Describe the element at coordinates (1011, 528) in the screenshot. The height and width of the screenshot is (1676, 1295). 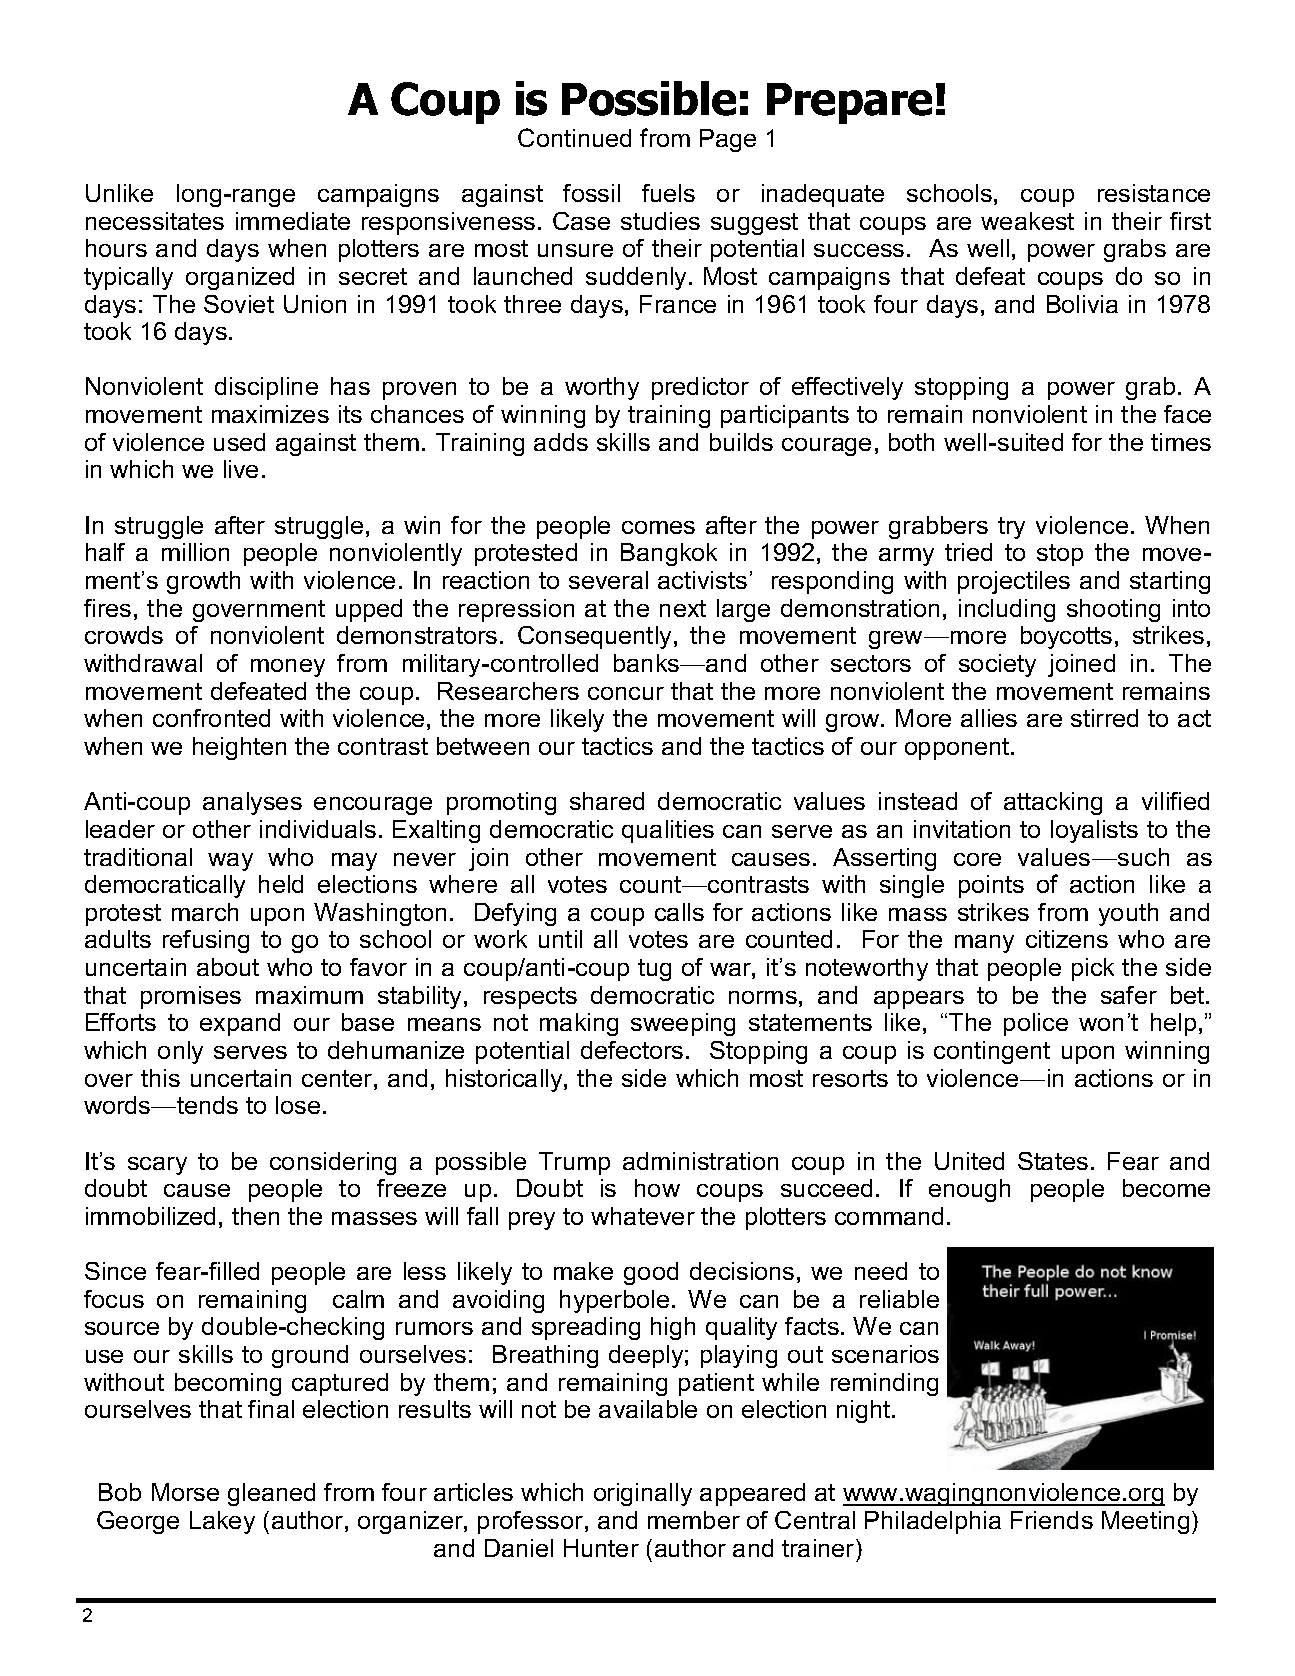
I see `try` at that location.
